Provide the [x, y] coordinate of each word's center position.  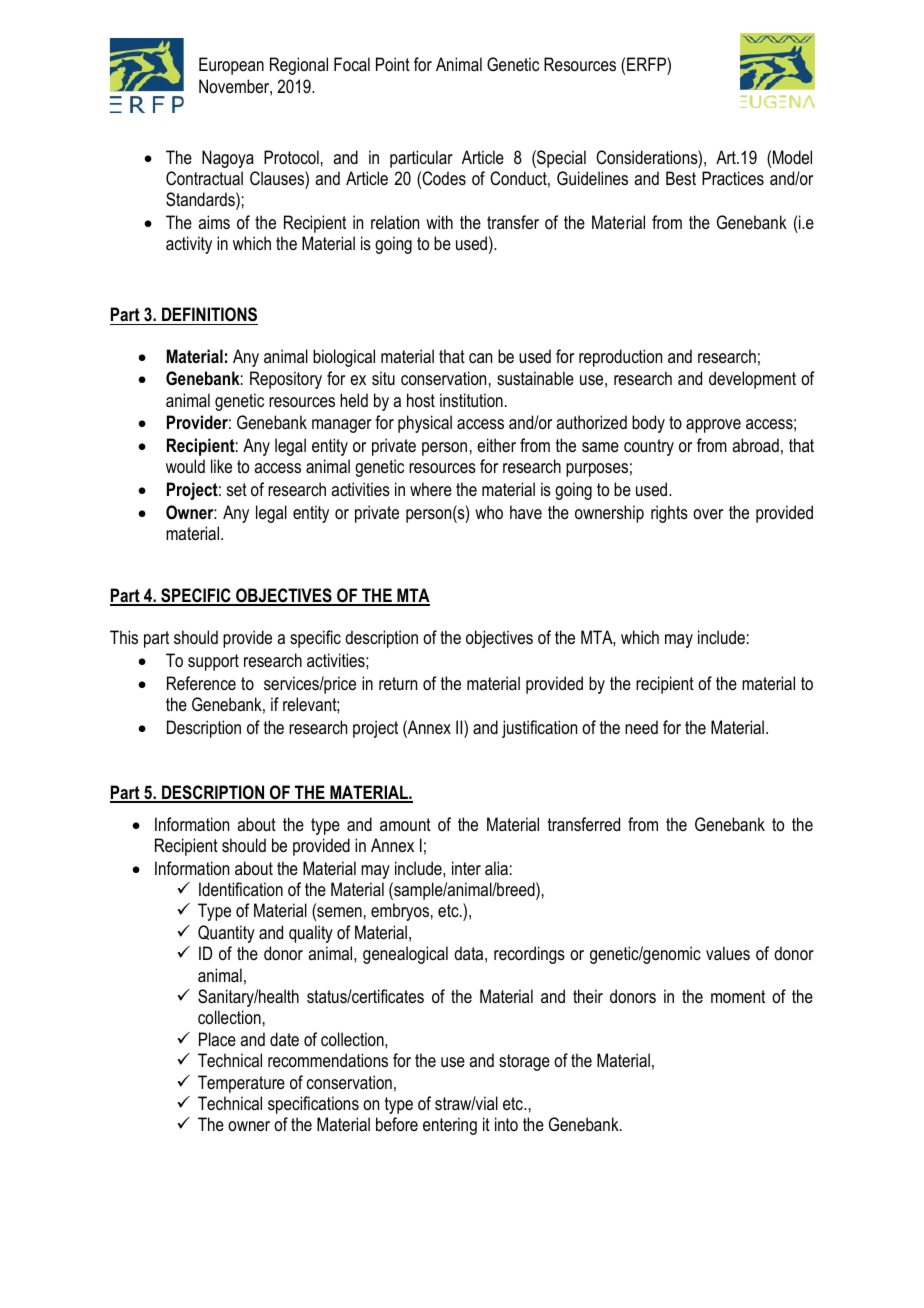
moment [738, 996]
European [231, 66]
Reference [201, 683]
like [221, 466]
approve [713, 426]
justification [539, 729]
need [641, 727]
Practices [733, 178]
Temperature [241, 1084]
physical [425, 424]
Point [393, 64]
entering [450, 1126]
